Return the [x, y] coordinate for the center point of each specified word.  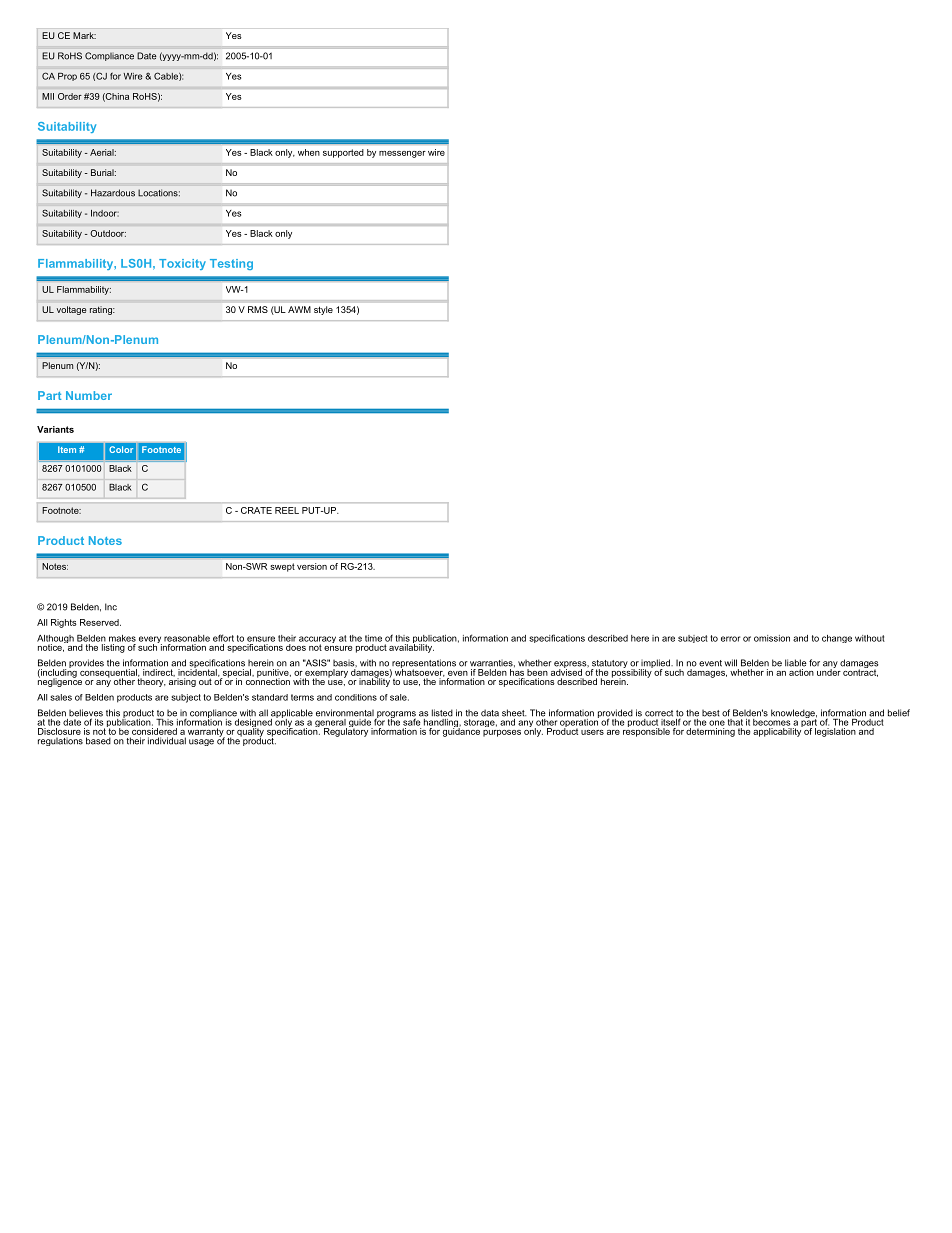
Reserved [100, 622]
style [323, 310]
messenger [402, 154]
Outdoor [108, 233]
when [309, 152]
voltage [72, 310]
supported [343, 153]
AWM [299, 309]
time [373, 638]
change [837, 639]
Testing [231, 264]
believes [86, 714]
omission [772, 638]
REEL [287, 510]
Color [121, 449]
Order [70, 96]
